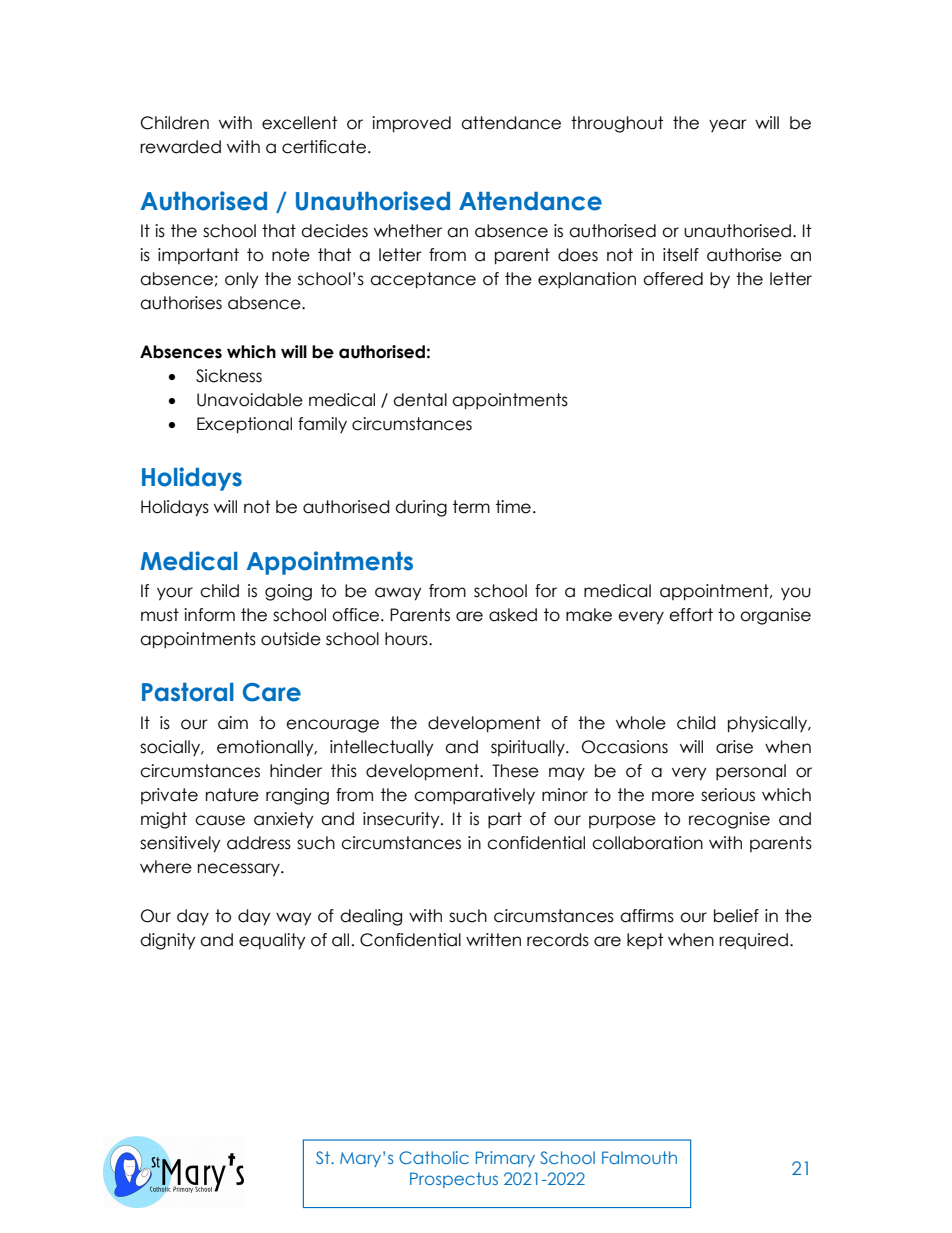 This screenshot has height=1233, width=952. What do you see at coordinates (407, 639) in the screenshot?
I see `hours` at bounding box center [407, 639].
